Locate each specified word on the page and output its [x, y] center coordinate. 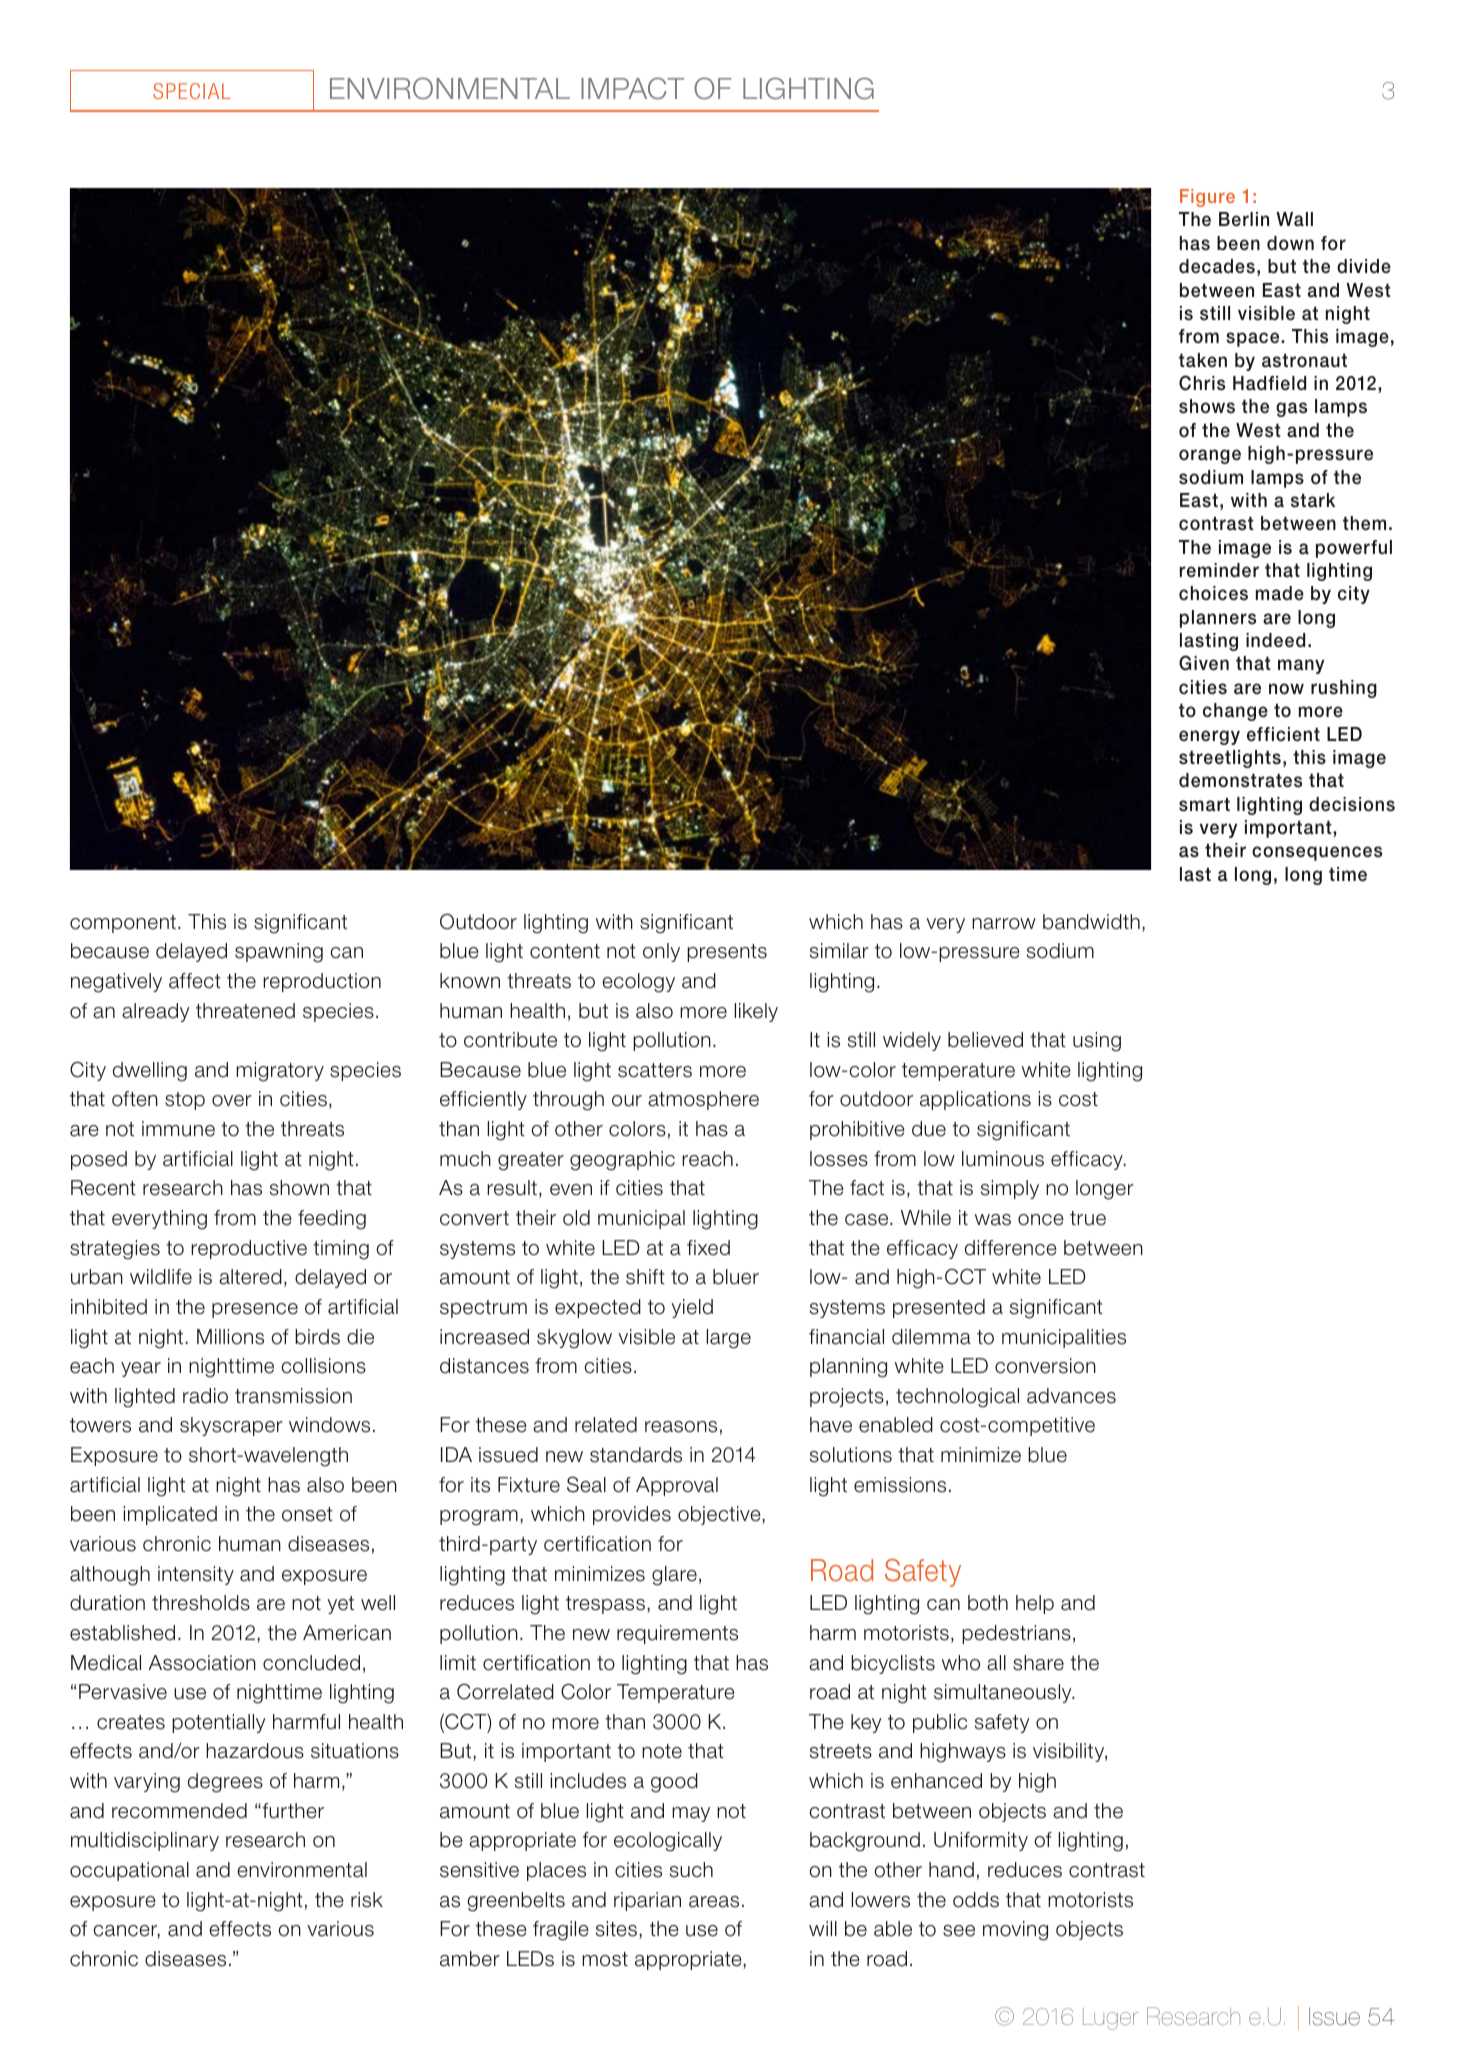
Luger [1111, 2019]
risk [367, 1900]
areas [714, 1902]
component [123, 924]
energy [1209, 737]
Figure [1207, 198]
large [728, 1339]
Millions [230, 1337]
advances [1071, 1396]
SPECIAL [192, 91]
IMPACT [632, 88]
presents [727, 953]
